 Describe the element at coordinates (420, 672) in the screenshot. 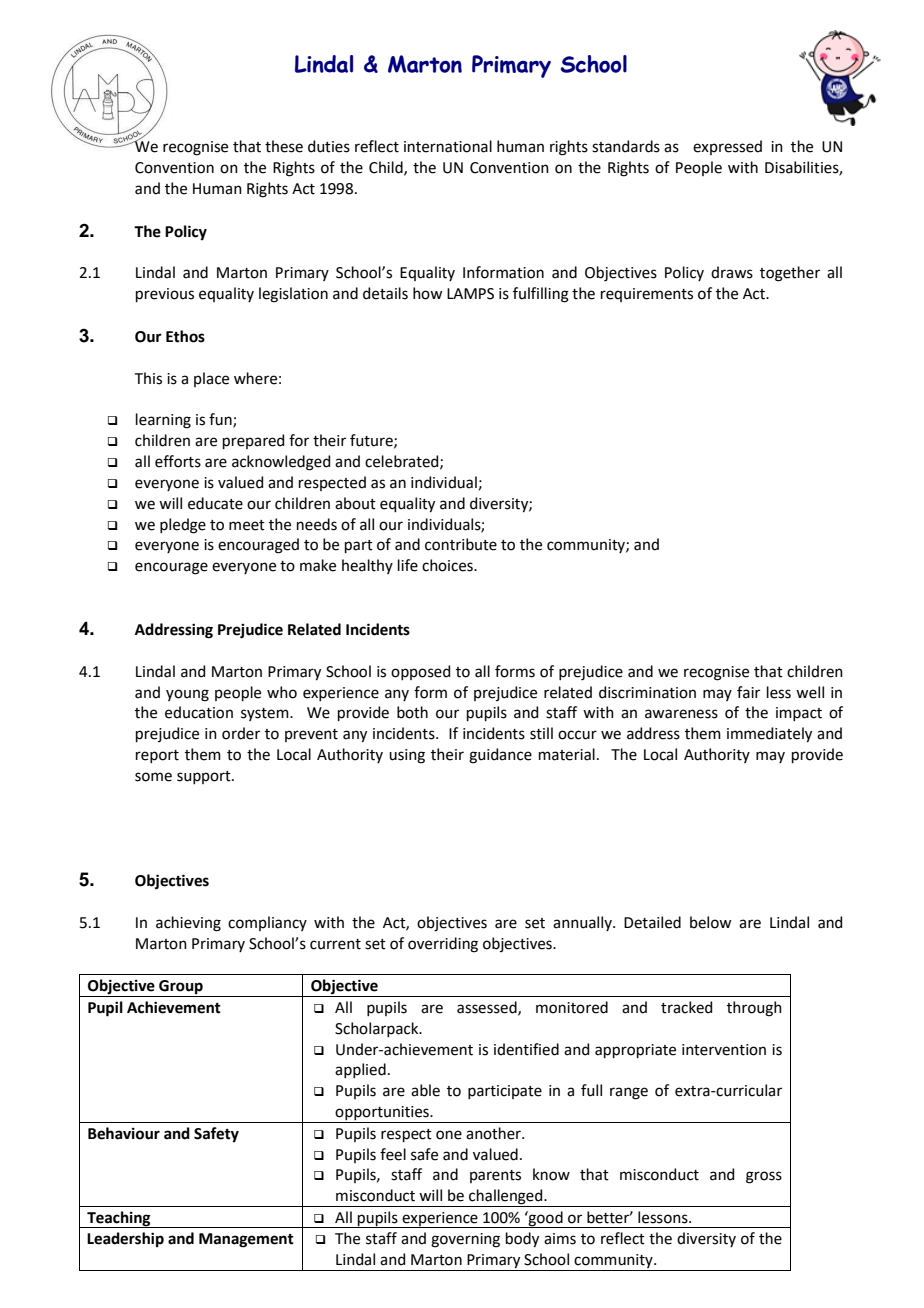

I see `opposed` at that location.
